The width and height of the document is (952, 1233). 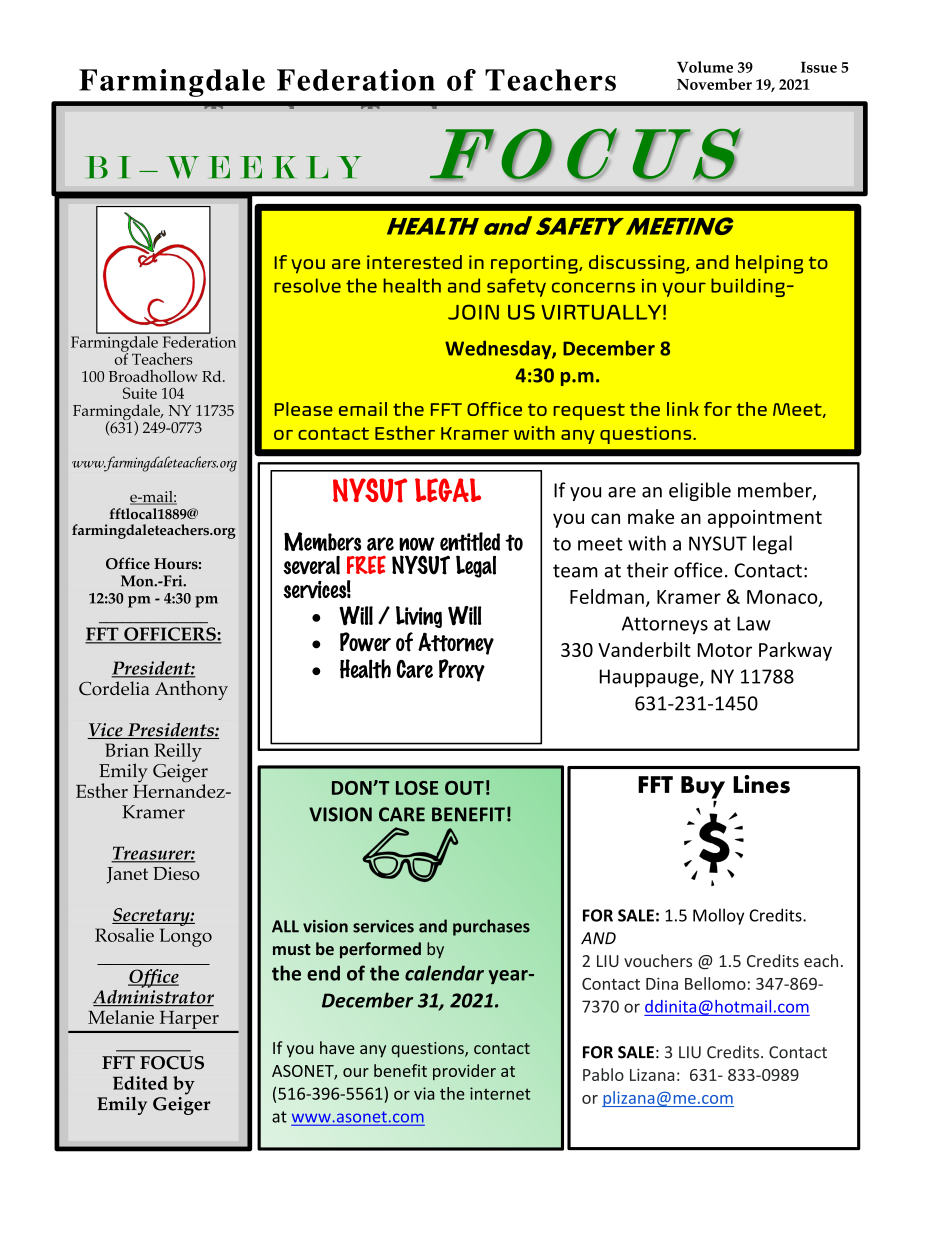 What do you see at coordinates (714, 84) in the document?
I see `November` at bounding box center [714, 84].
